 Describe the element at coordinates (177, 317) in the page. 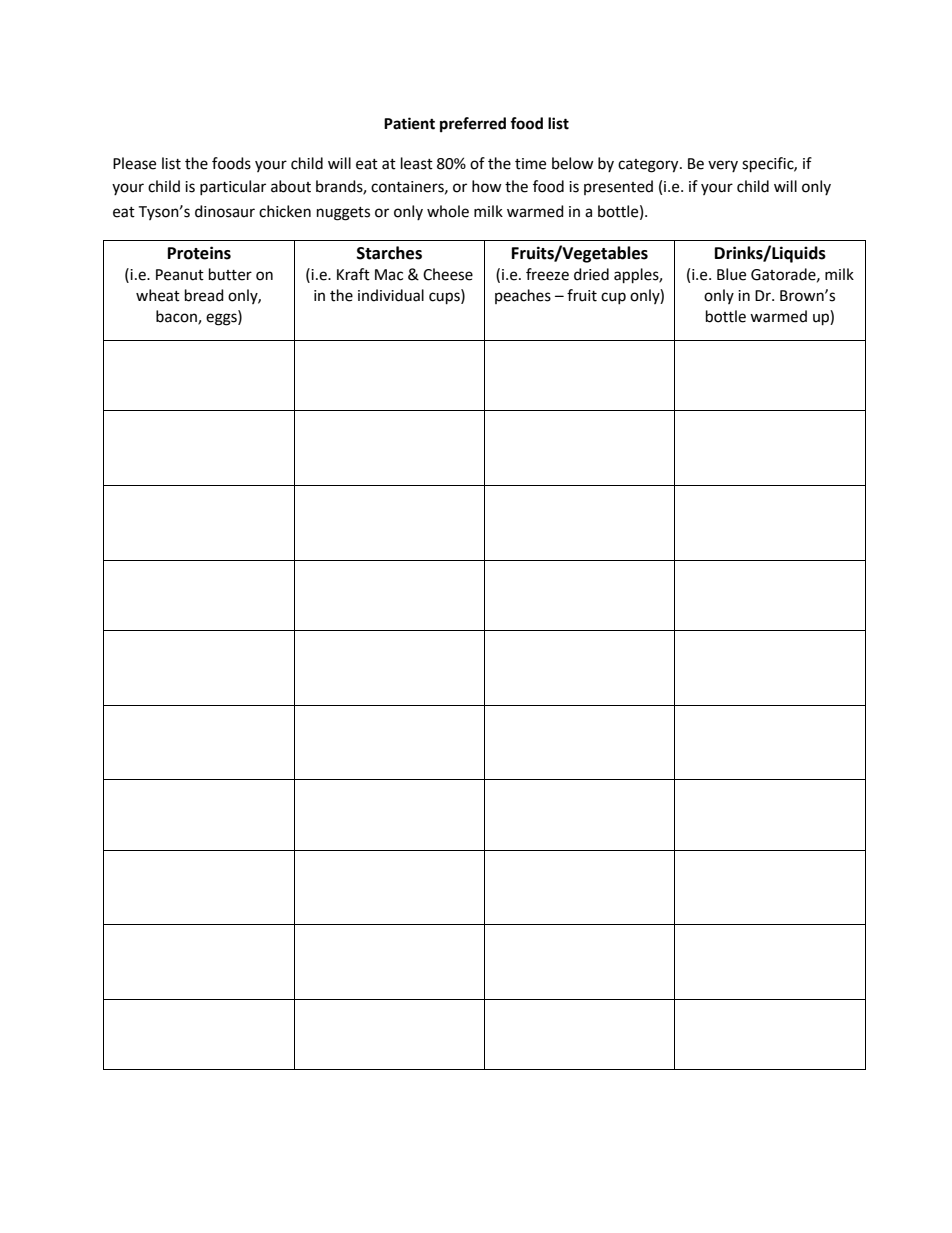

I see `bacon` at that location.
